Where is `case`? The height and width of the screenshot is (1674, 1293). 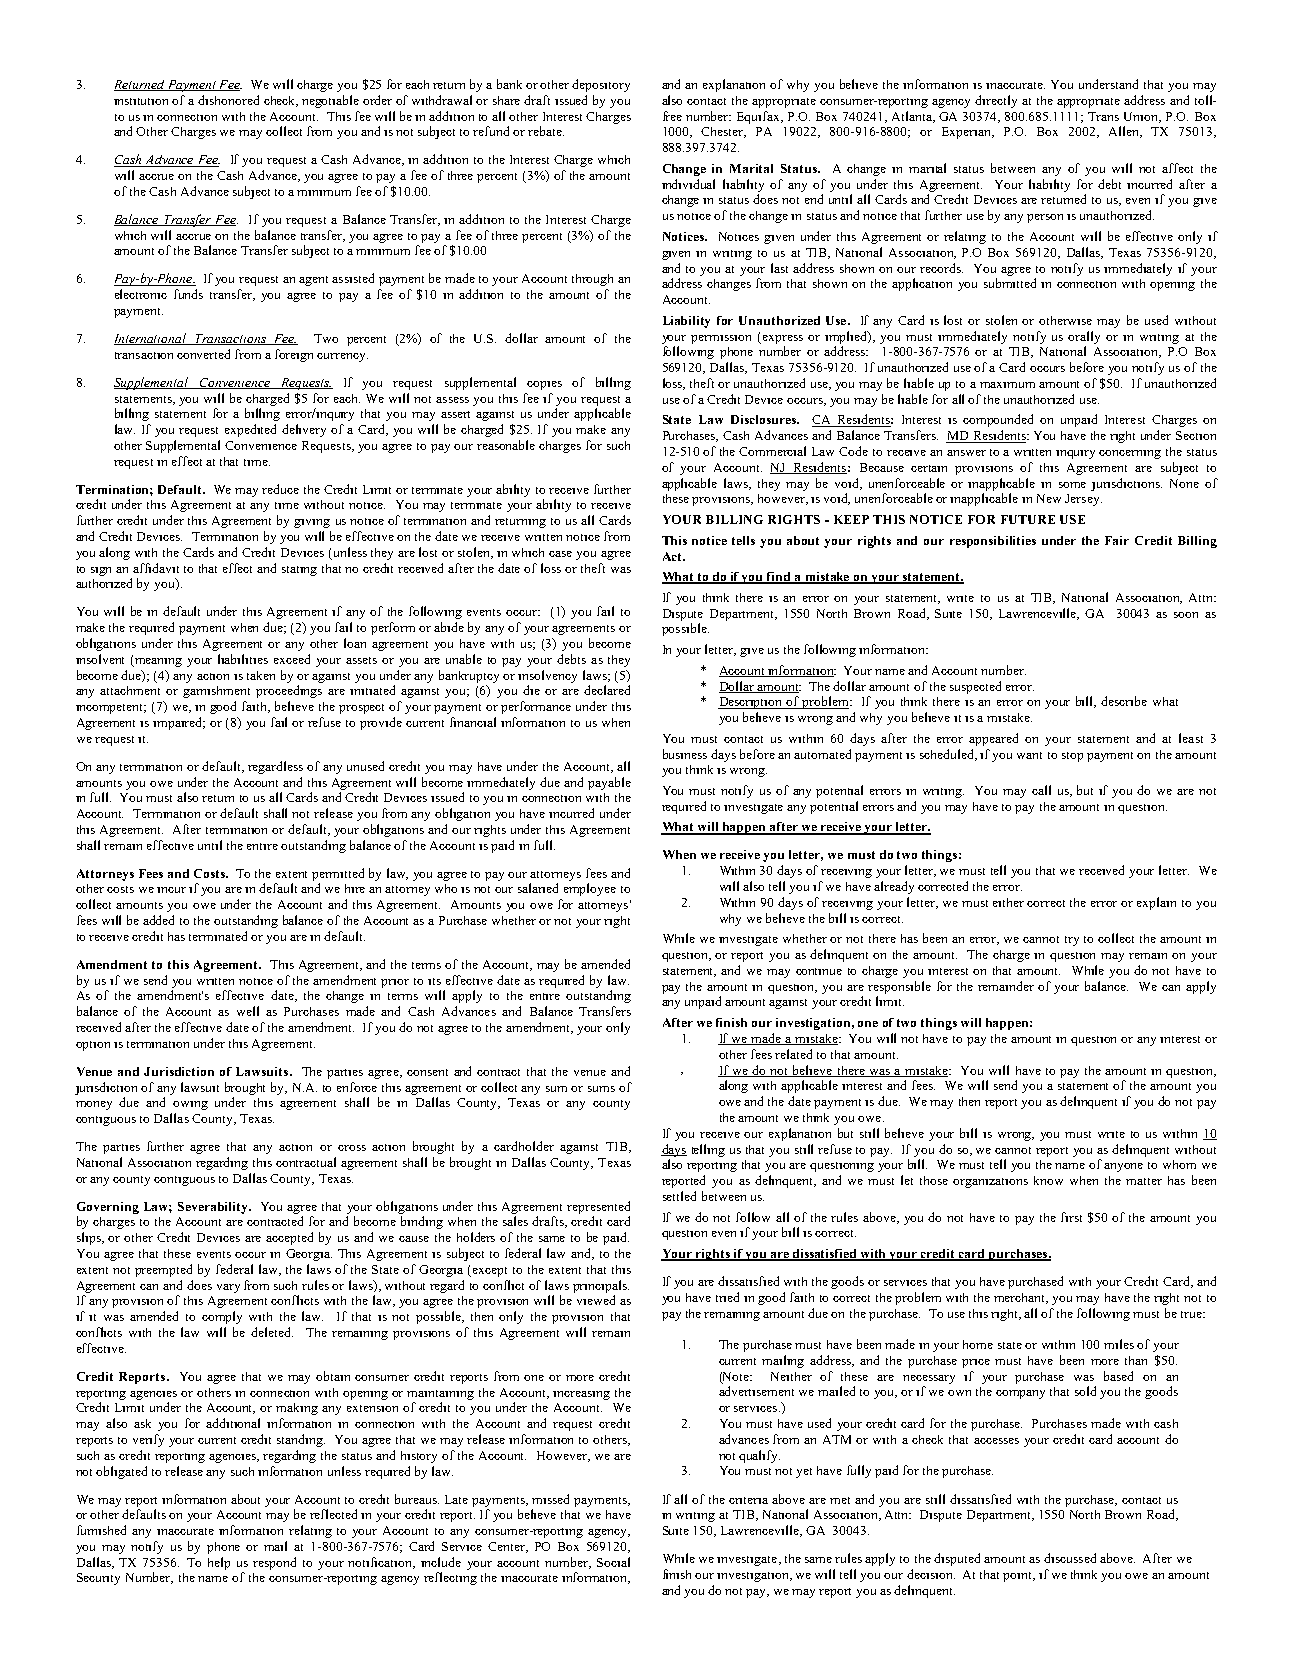
case is located at coordinates (560, 554).
